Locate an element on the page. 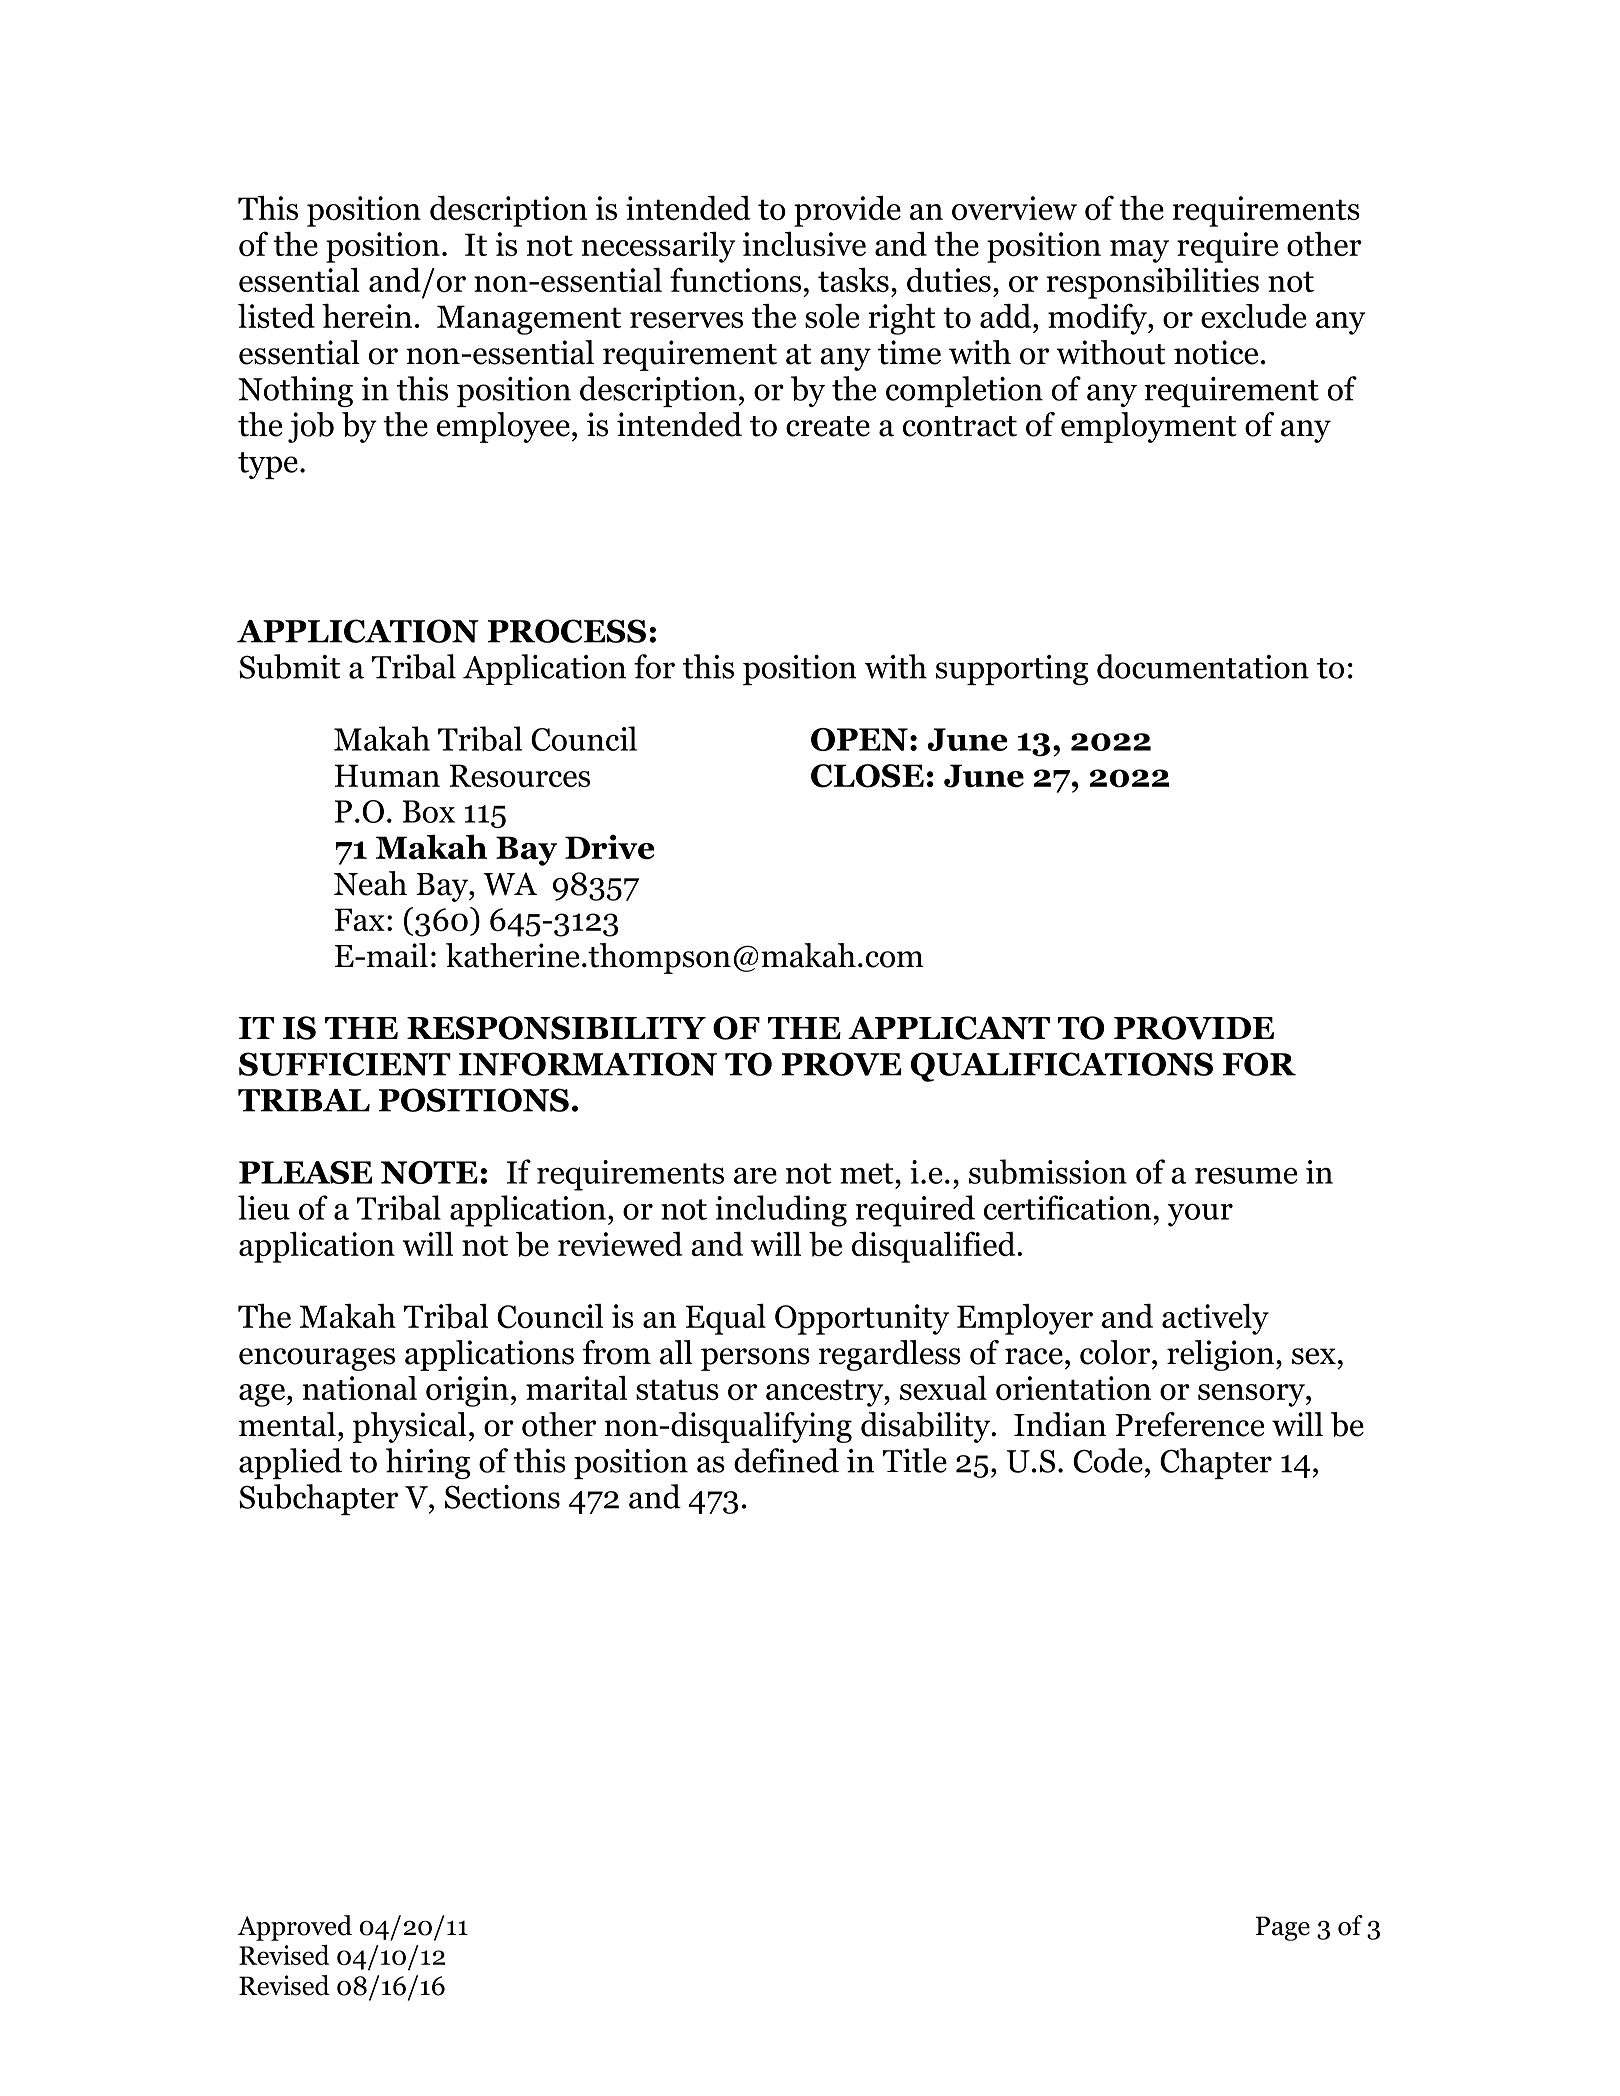  may is located at coordinates (1139, 251).
